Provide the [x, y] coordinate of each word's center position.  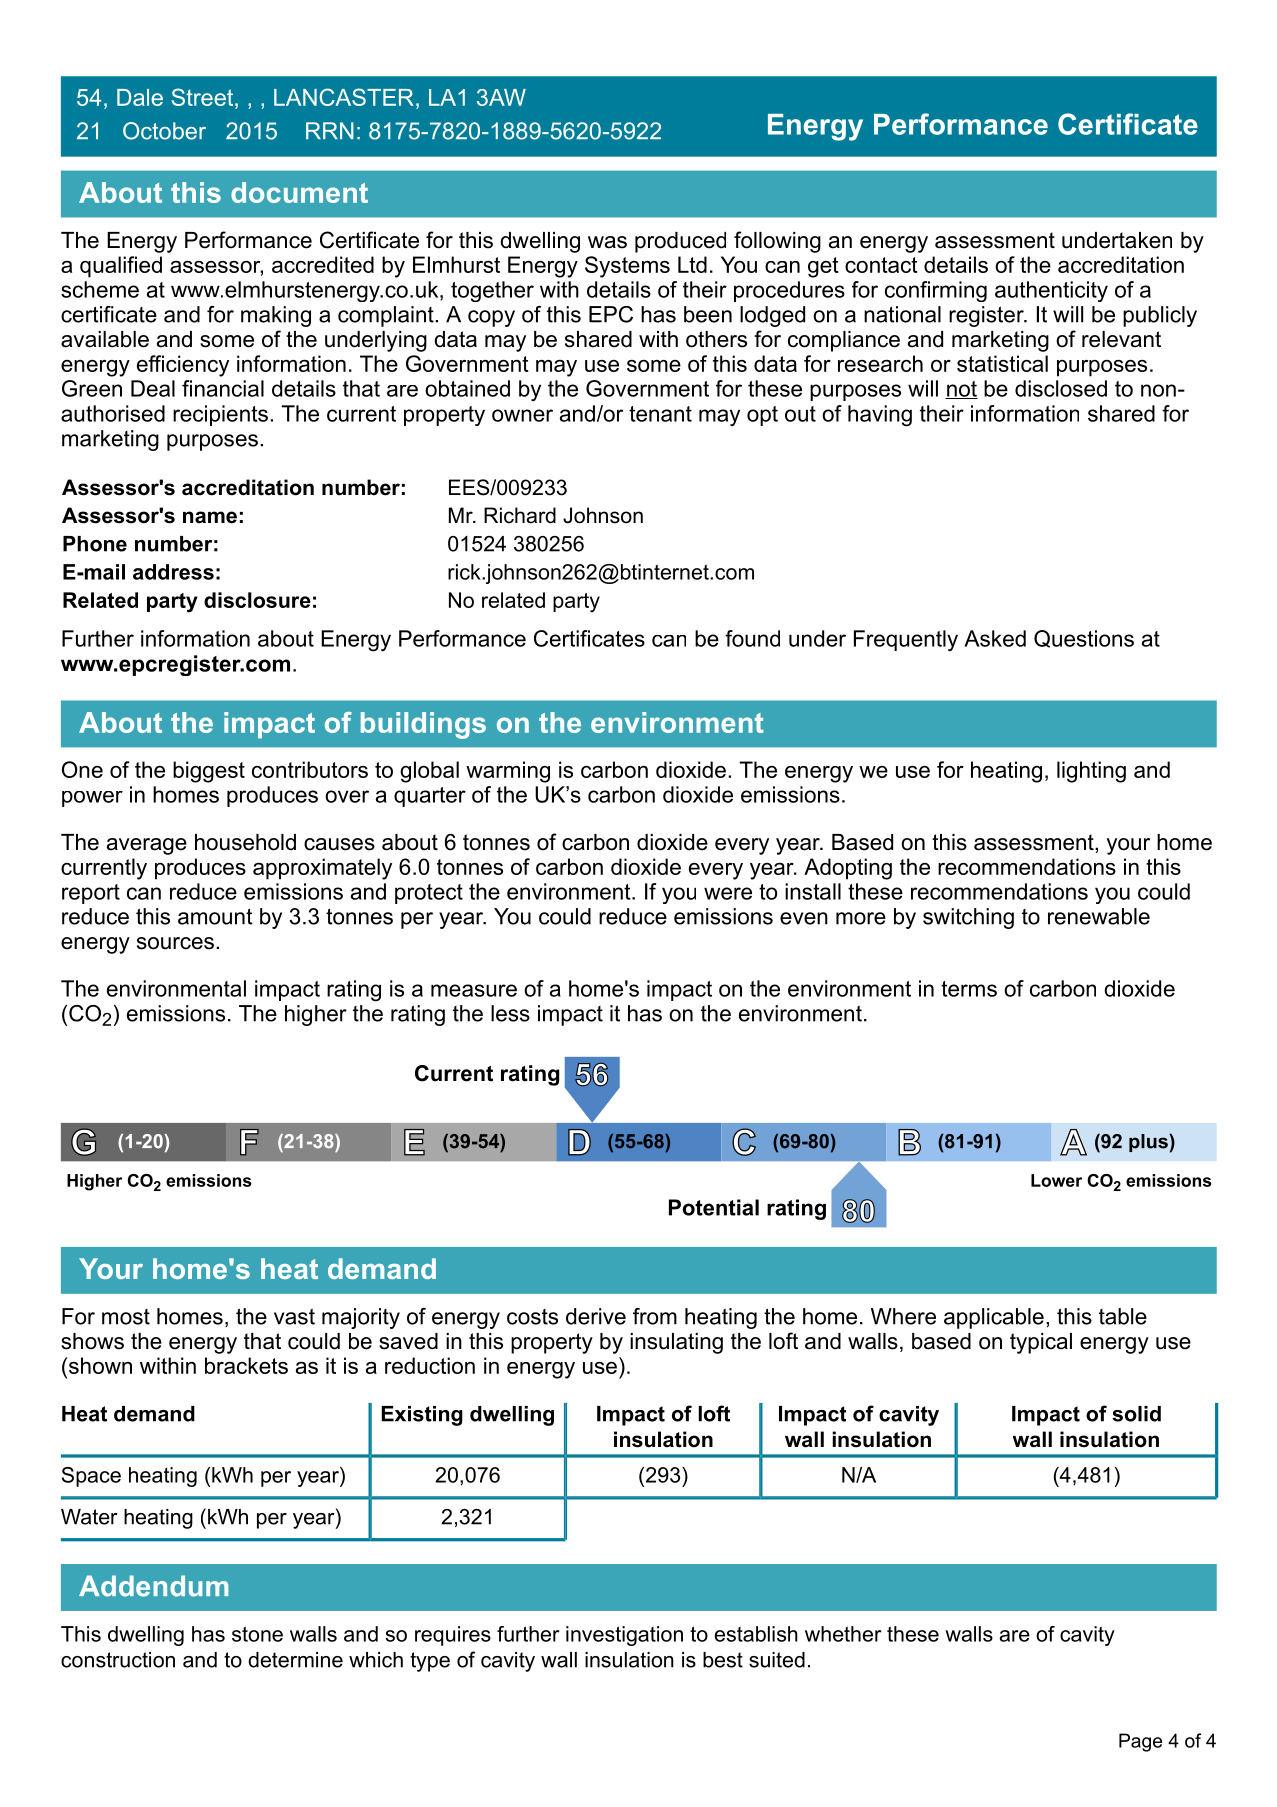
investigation [624, 1636]
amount [215, 917]
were [728, 893]
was [607, 242]
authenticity [1051, 291]
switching [968, 918]
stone [257, 1634]
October [164, 131]
